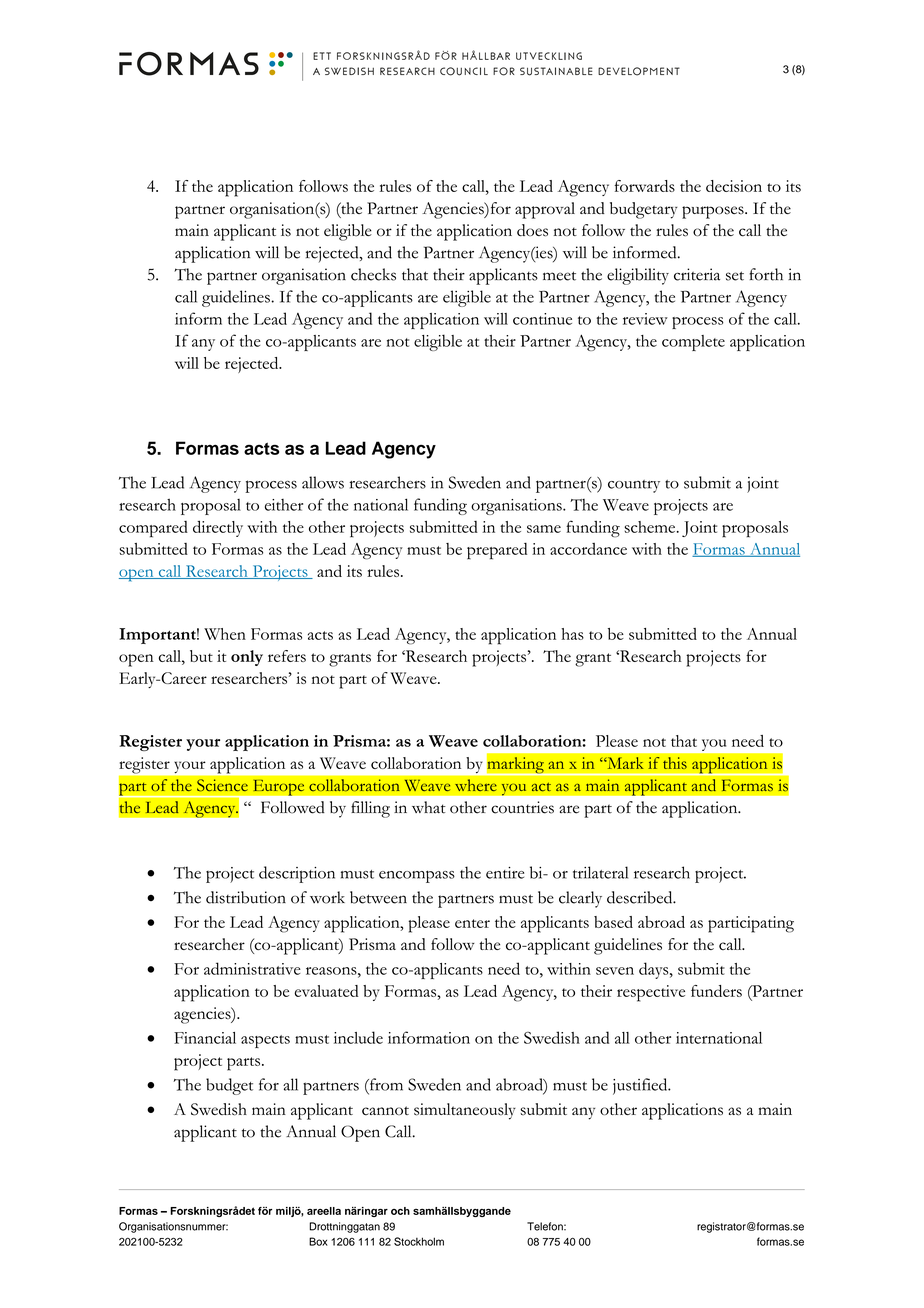 Image resolution: width=924 pixels, height=1308 pixels. Describe the element at coordinates (373, 274) in the page. I see `checks` at that location.
